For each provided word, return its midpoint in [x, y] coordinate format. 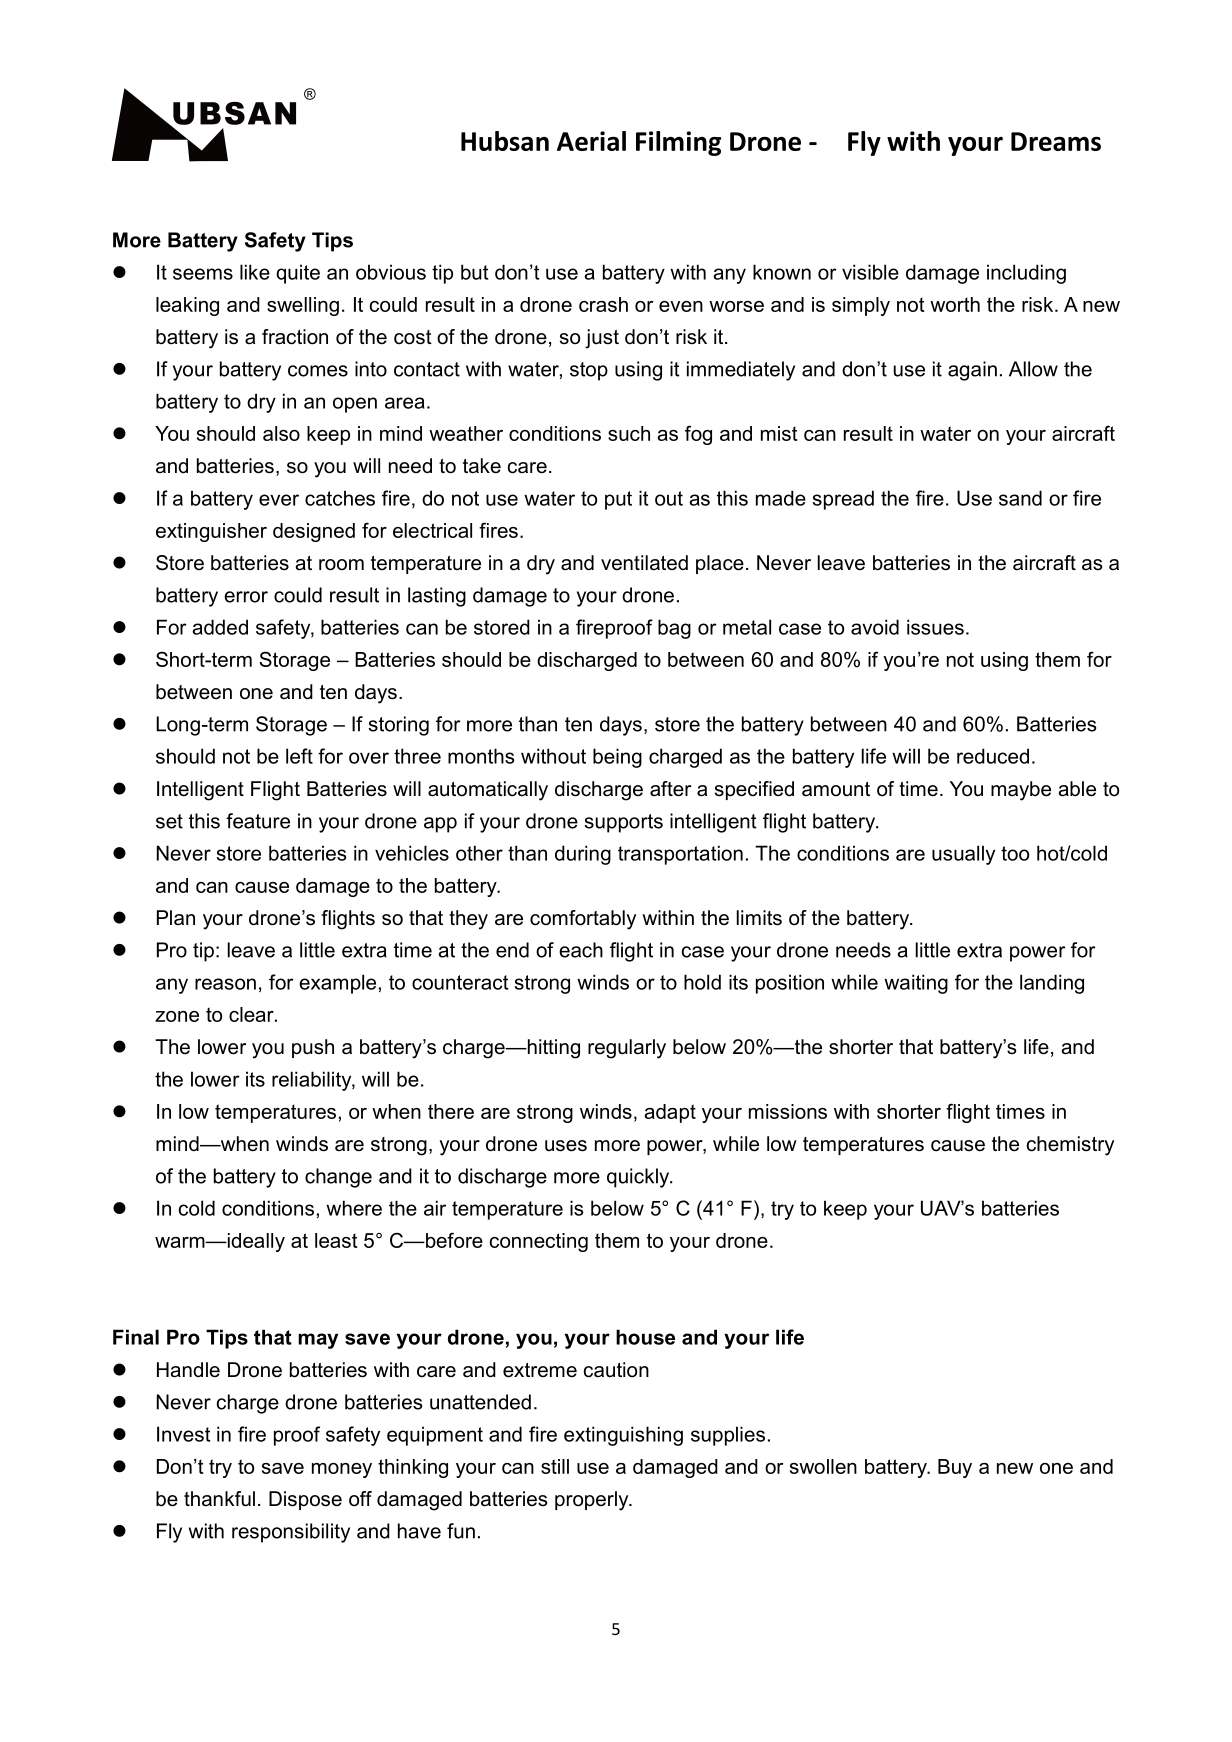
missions [788, 1111]
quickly [639, 1178]
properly [593, 1501]
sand [1020, 498]
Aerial [591, 141]
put [618, 500]
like [255, 272]
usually [963, 855]
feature [258, 821]
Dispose [305, 1500]
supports [623, 823]
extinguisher [211, 532]
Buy [955, 1468]
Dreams [1056, 141]
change [338, 1178]
